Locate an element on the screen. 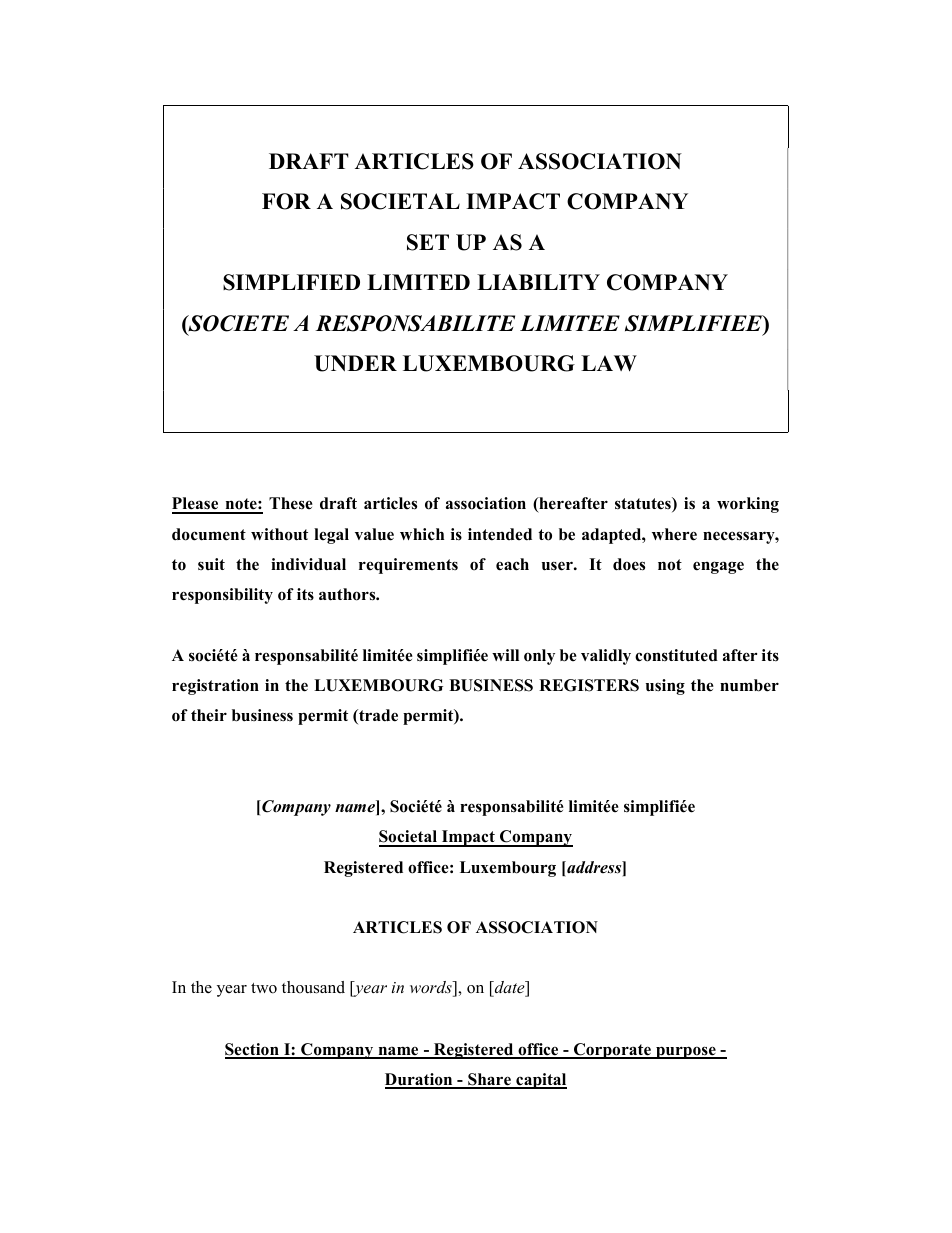  responsibility is located at coordinates (222, 596).
